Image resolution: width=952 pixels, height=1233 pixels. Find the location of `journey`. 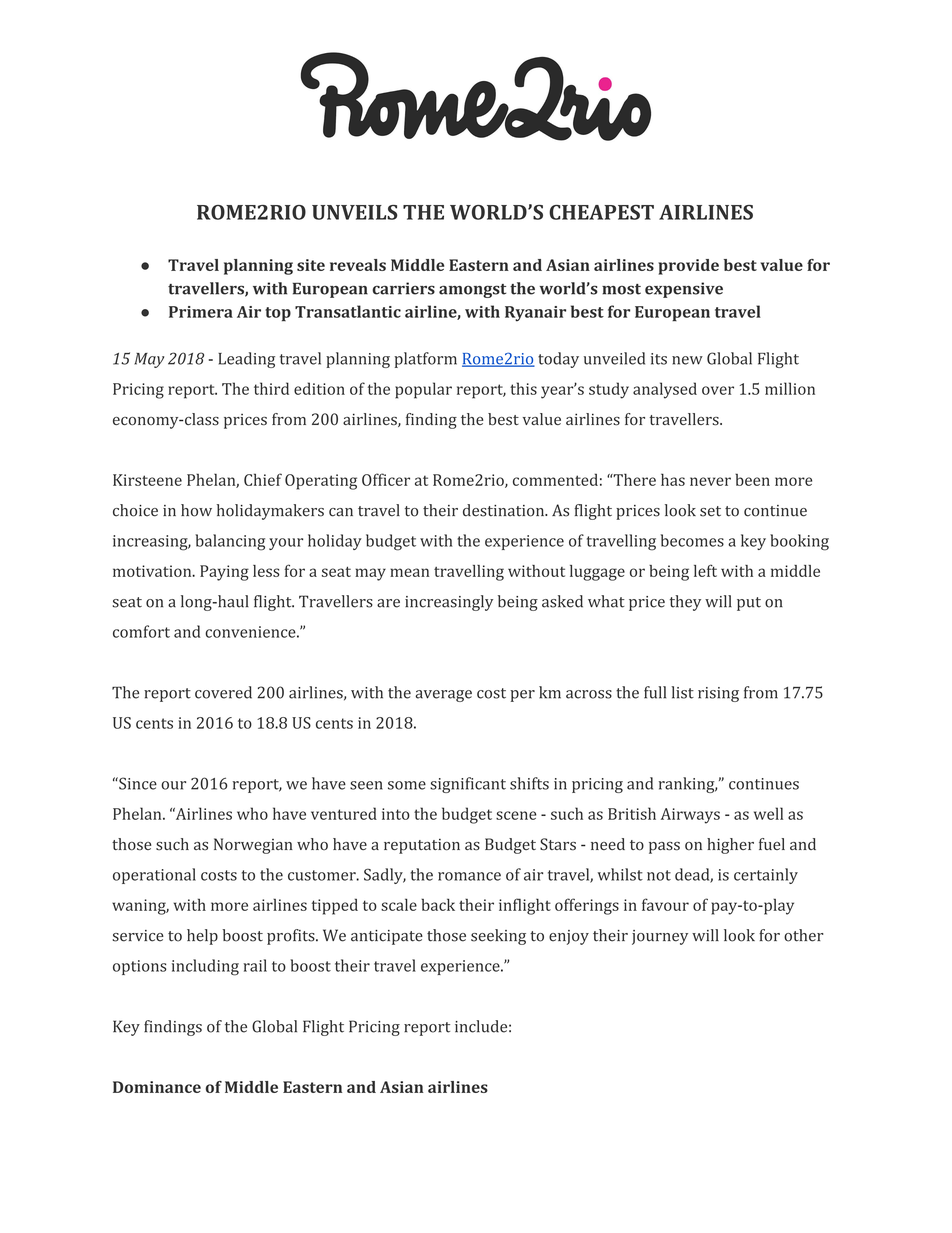

journey is located at coordinates (660, 937).
